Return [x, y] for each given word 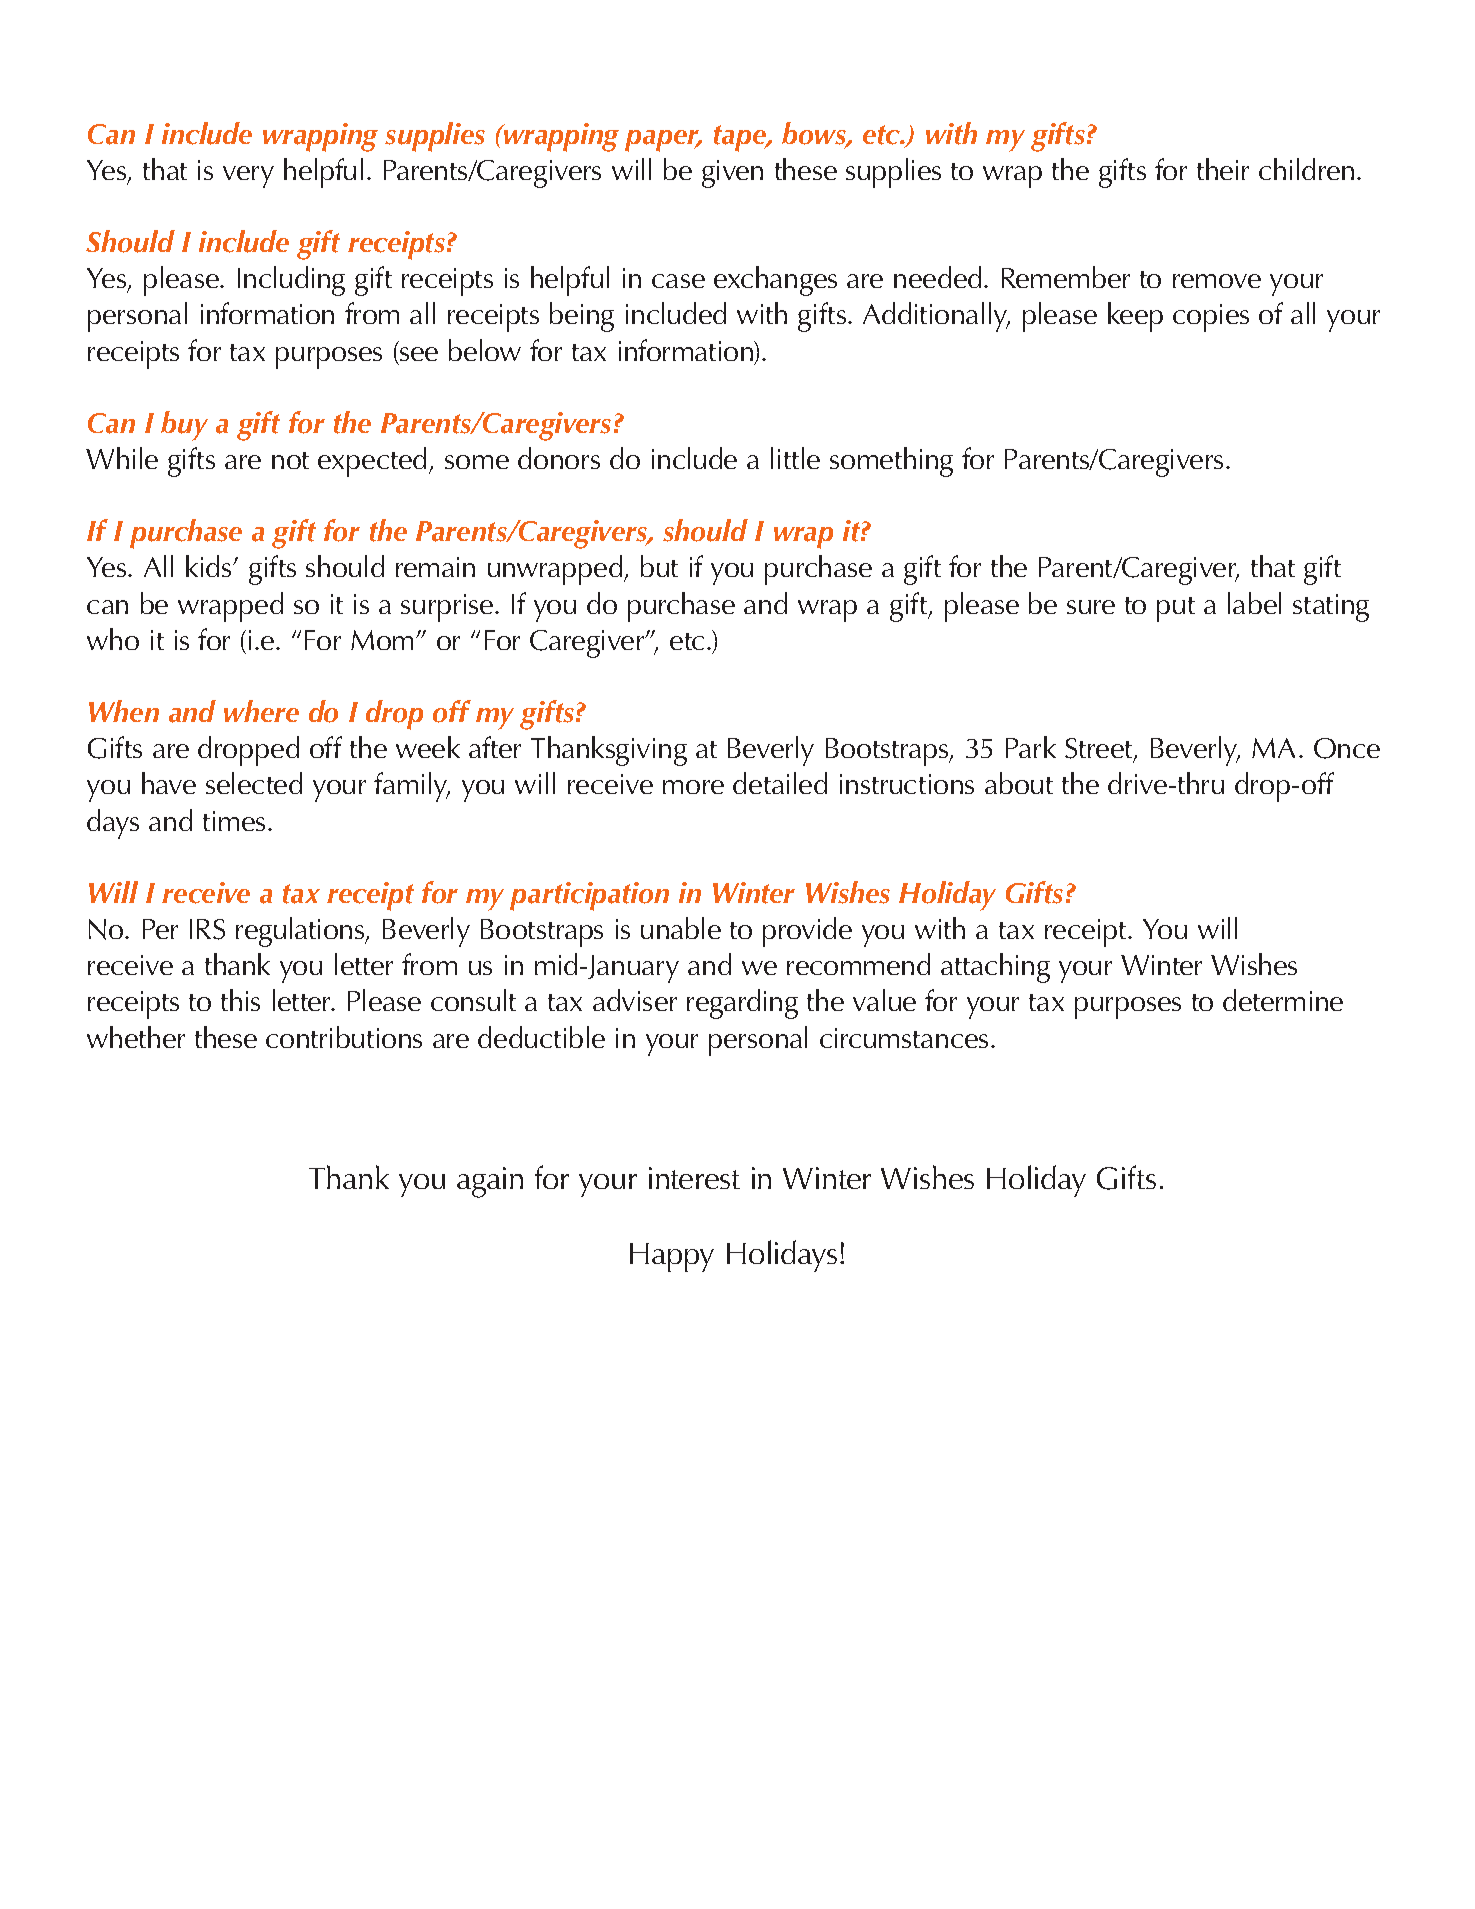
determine [1283, 1000]
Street [1100, 750]
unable [681, 928]
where [261, 711]
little [795, 458]
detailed [780, 783]
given [732, 174]
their [1223, 169]
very [248, 177]
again [490, 1182]
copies [1211, 318]
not [290, 460]
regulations [301, 932]
